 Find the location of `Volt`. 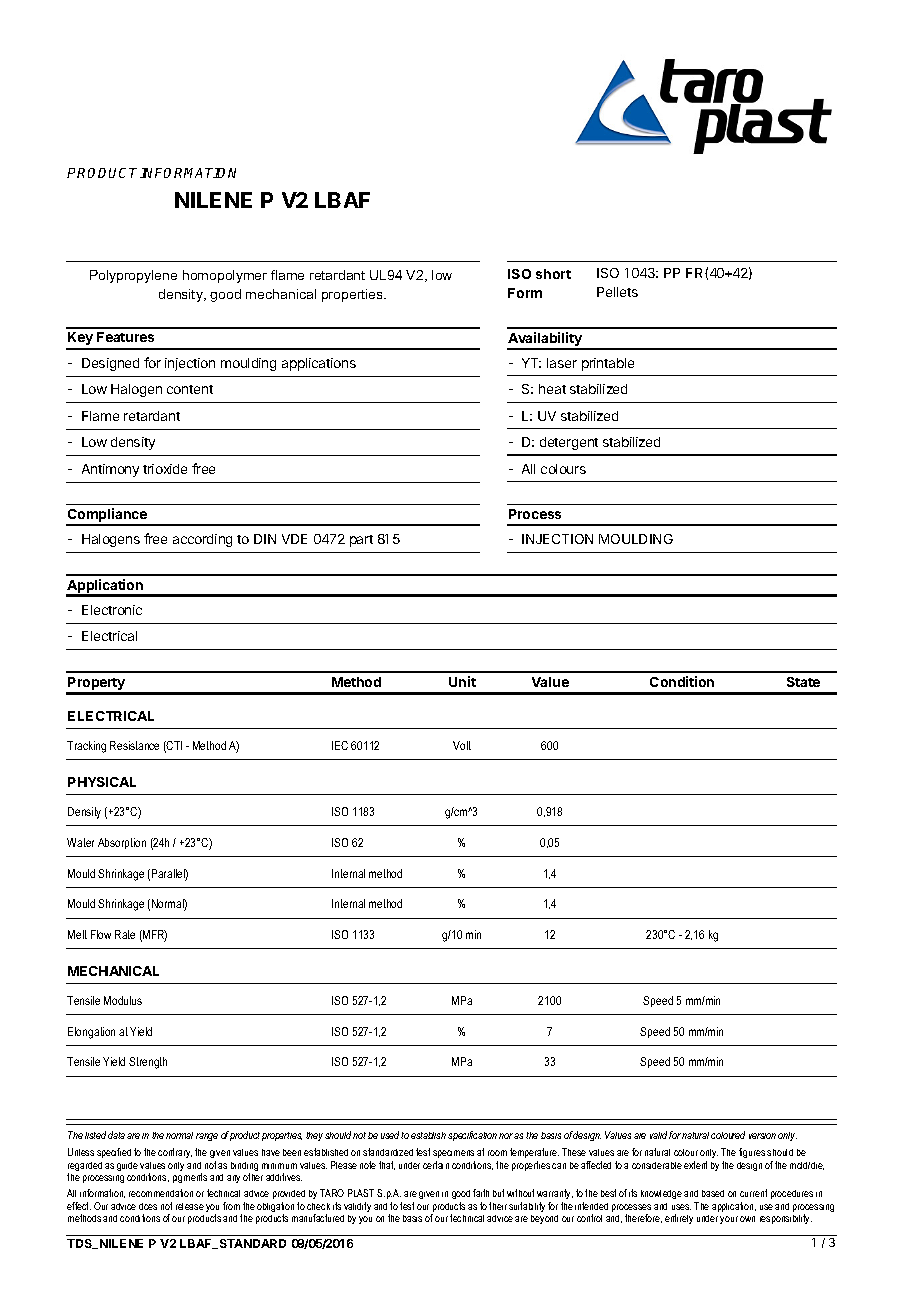

Volt is located at coordinates (462, 745).
